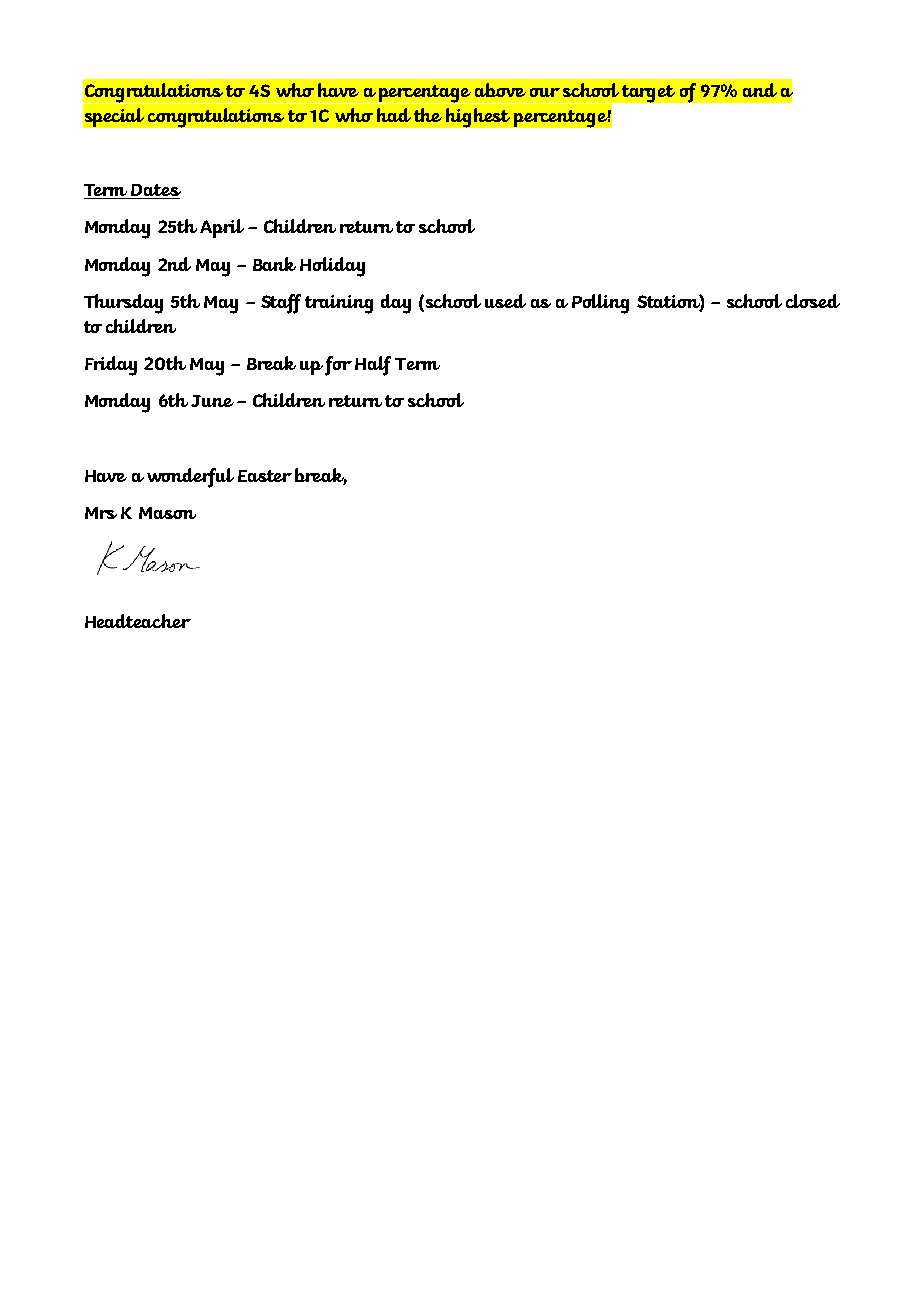 This screenshot has height=1308, width=924. I want to click on the, so click(428, 115).
